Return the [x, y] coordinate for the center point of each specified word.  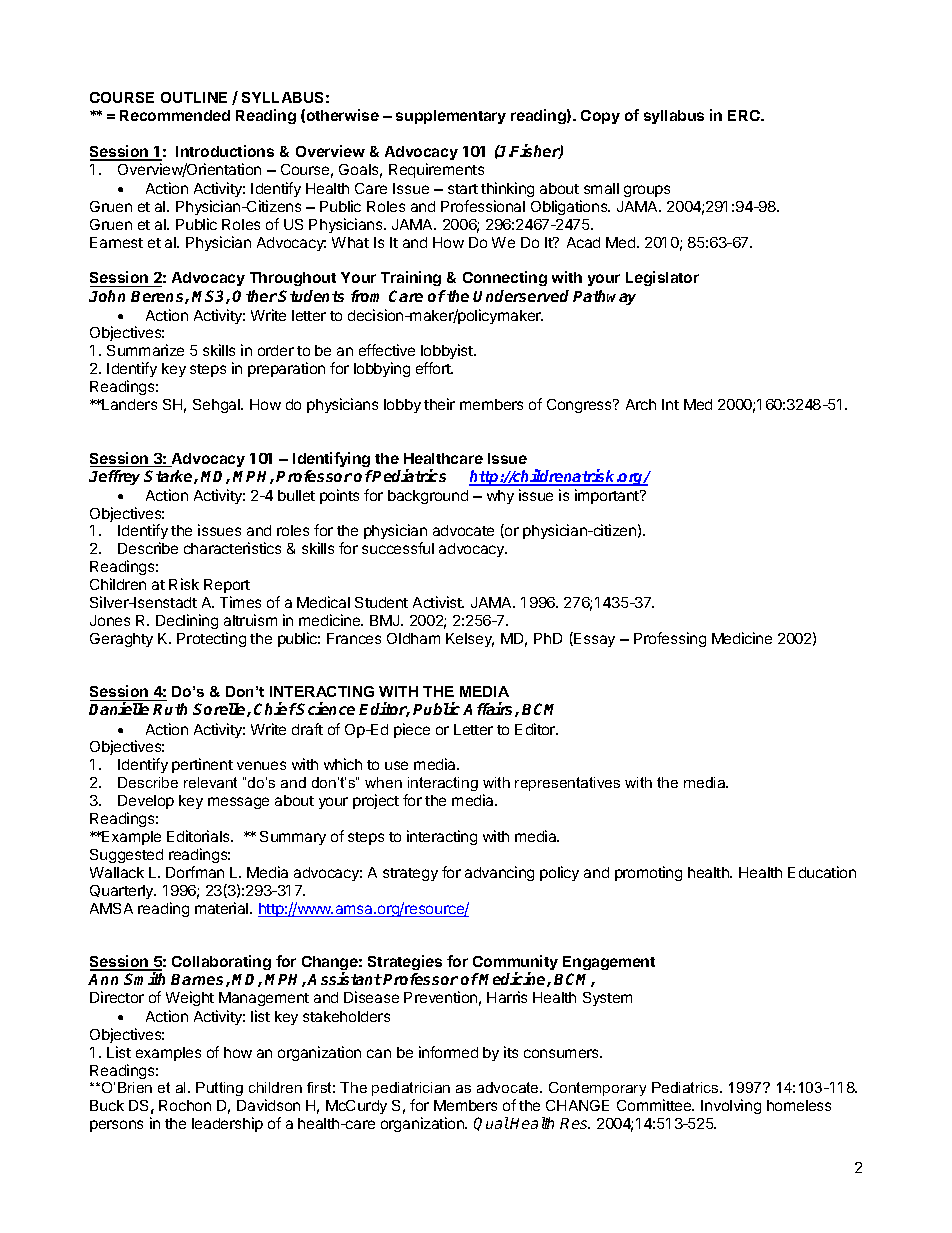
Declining [187, 621]
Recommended [175, 115]
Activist [438, 602]
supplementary [451, 117]
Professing [670, 639]
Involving [731, 1106]
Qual [491, 1124]
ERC [745, 115]
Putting [219, 1089]
